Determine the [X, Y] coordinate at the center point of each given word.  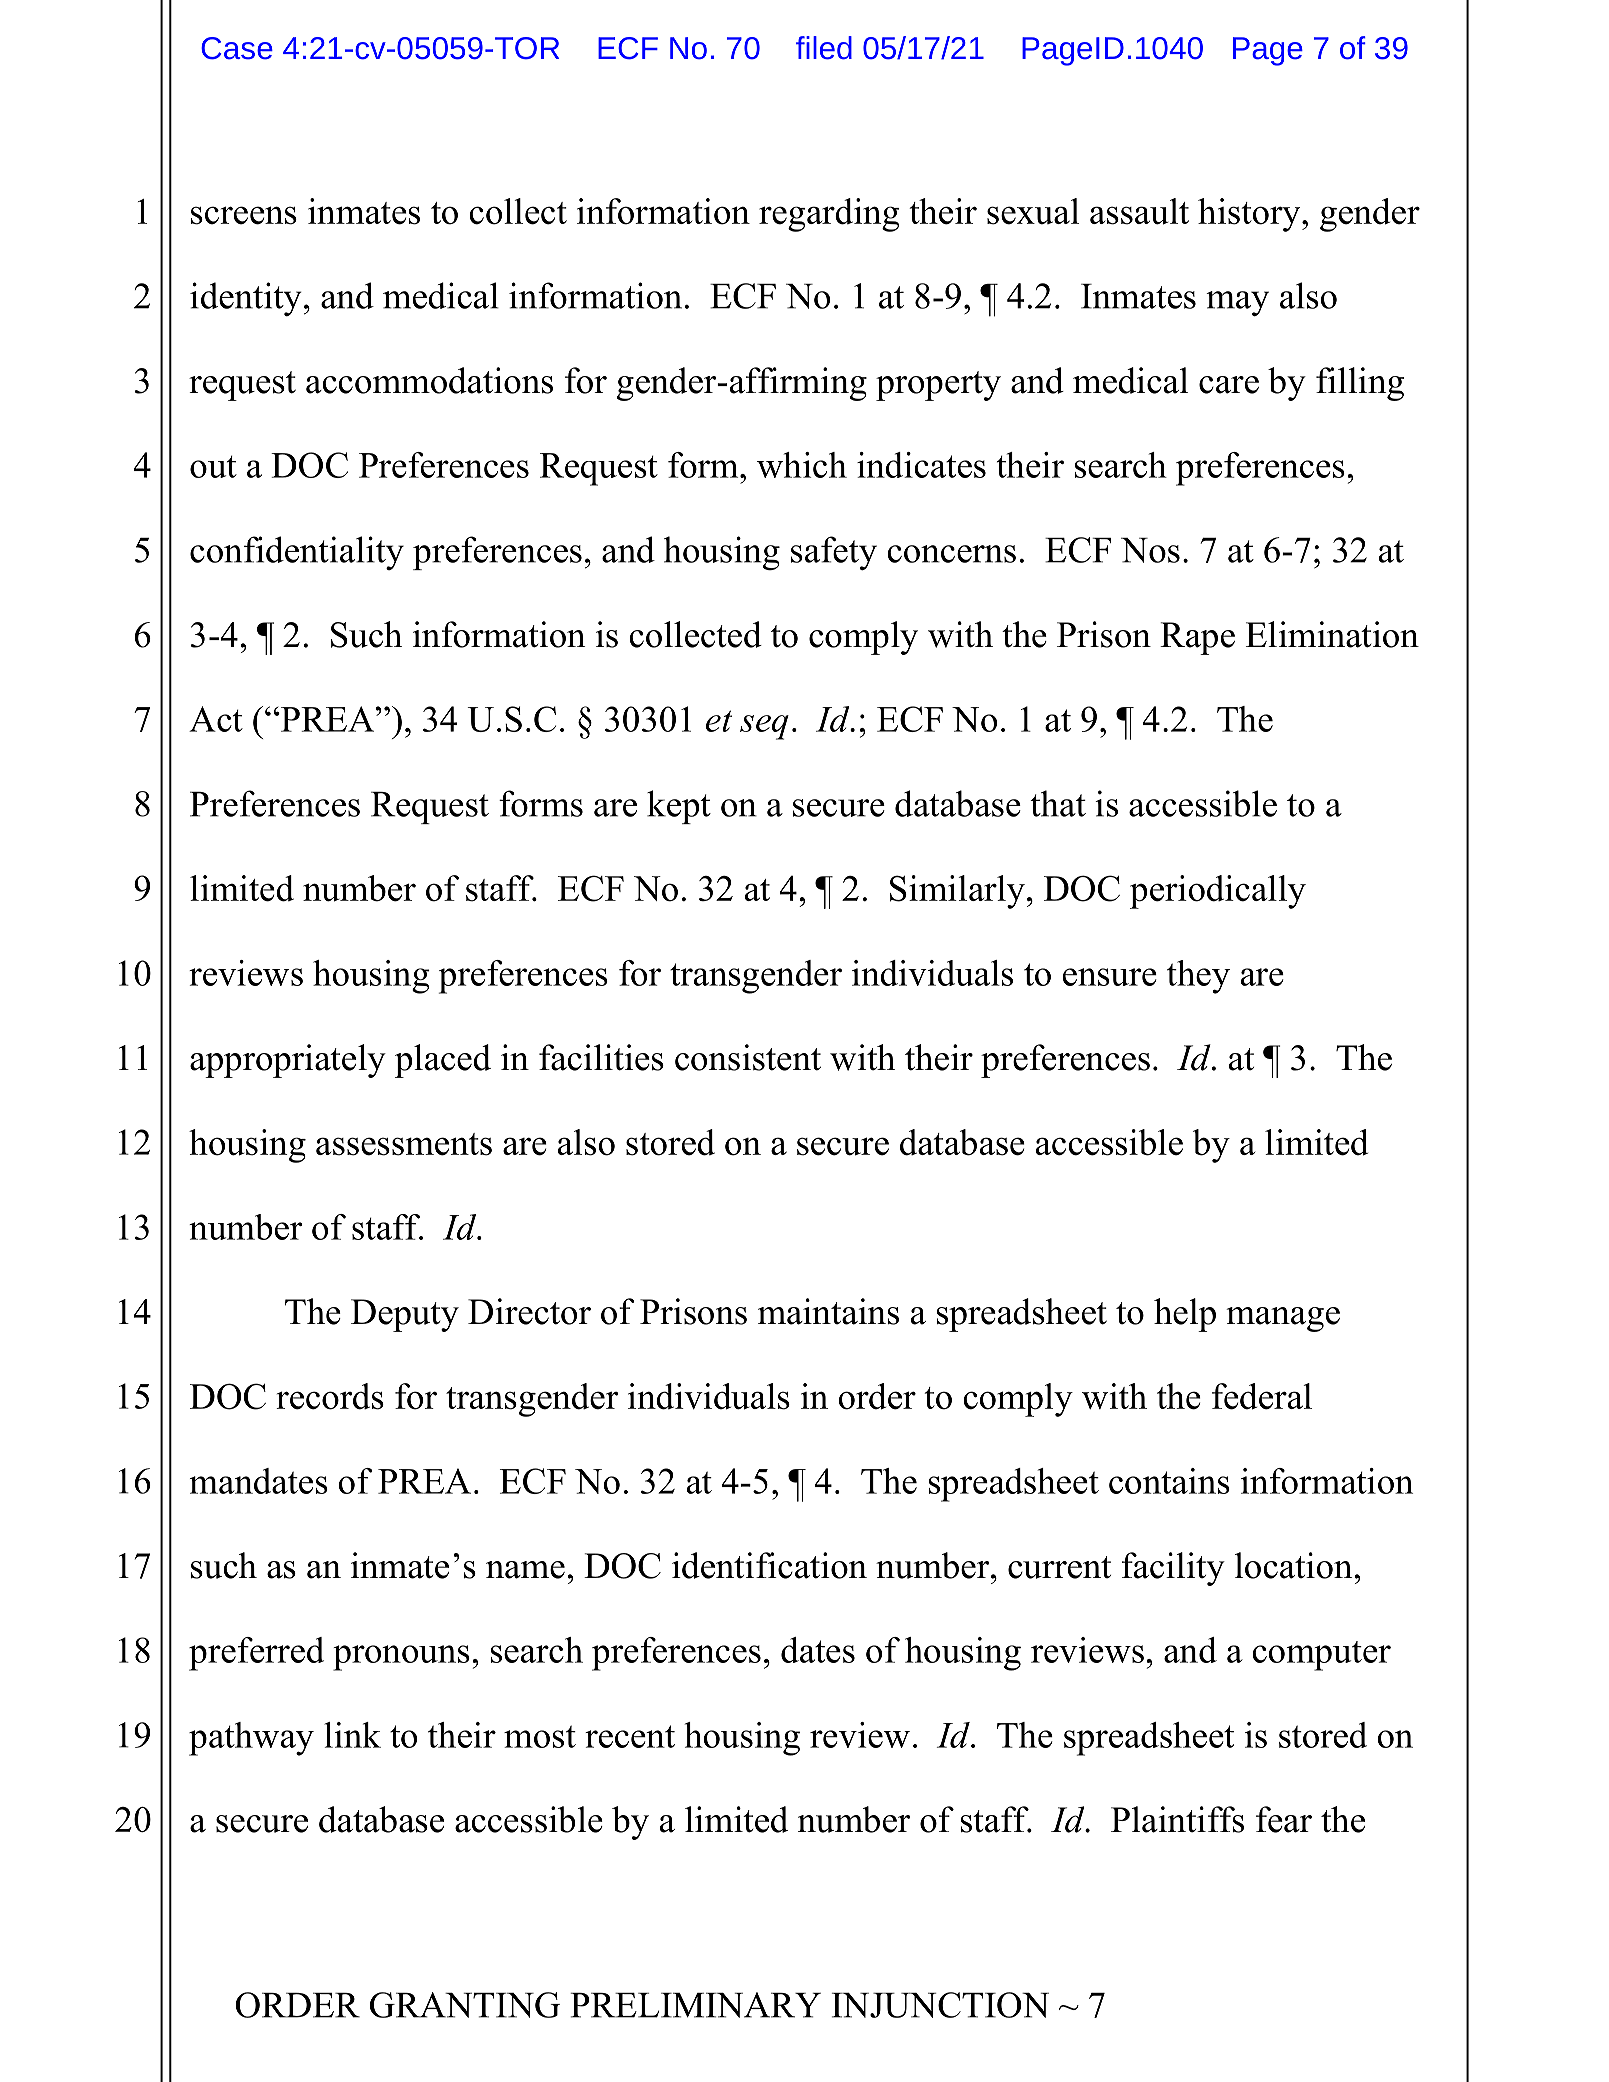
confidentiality [297, 553]
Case [237, 48]
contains [1169, 1481]
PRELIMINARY [696, 2005]
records [330, 1396]
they [1198, 977]
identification [769, 1565]
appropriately [288, 1061]
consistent [748, 1057]
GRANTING [465, 2005]
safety [834, 553]
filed [824, 48]
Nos [1150, 550]
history [1250, 215]
